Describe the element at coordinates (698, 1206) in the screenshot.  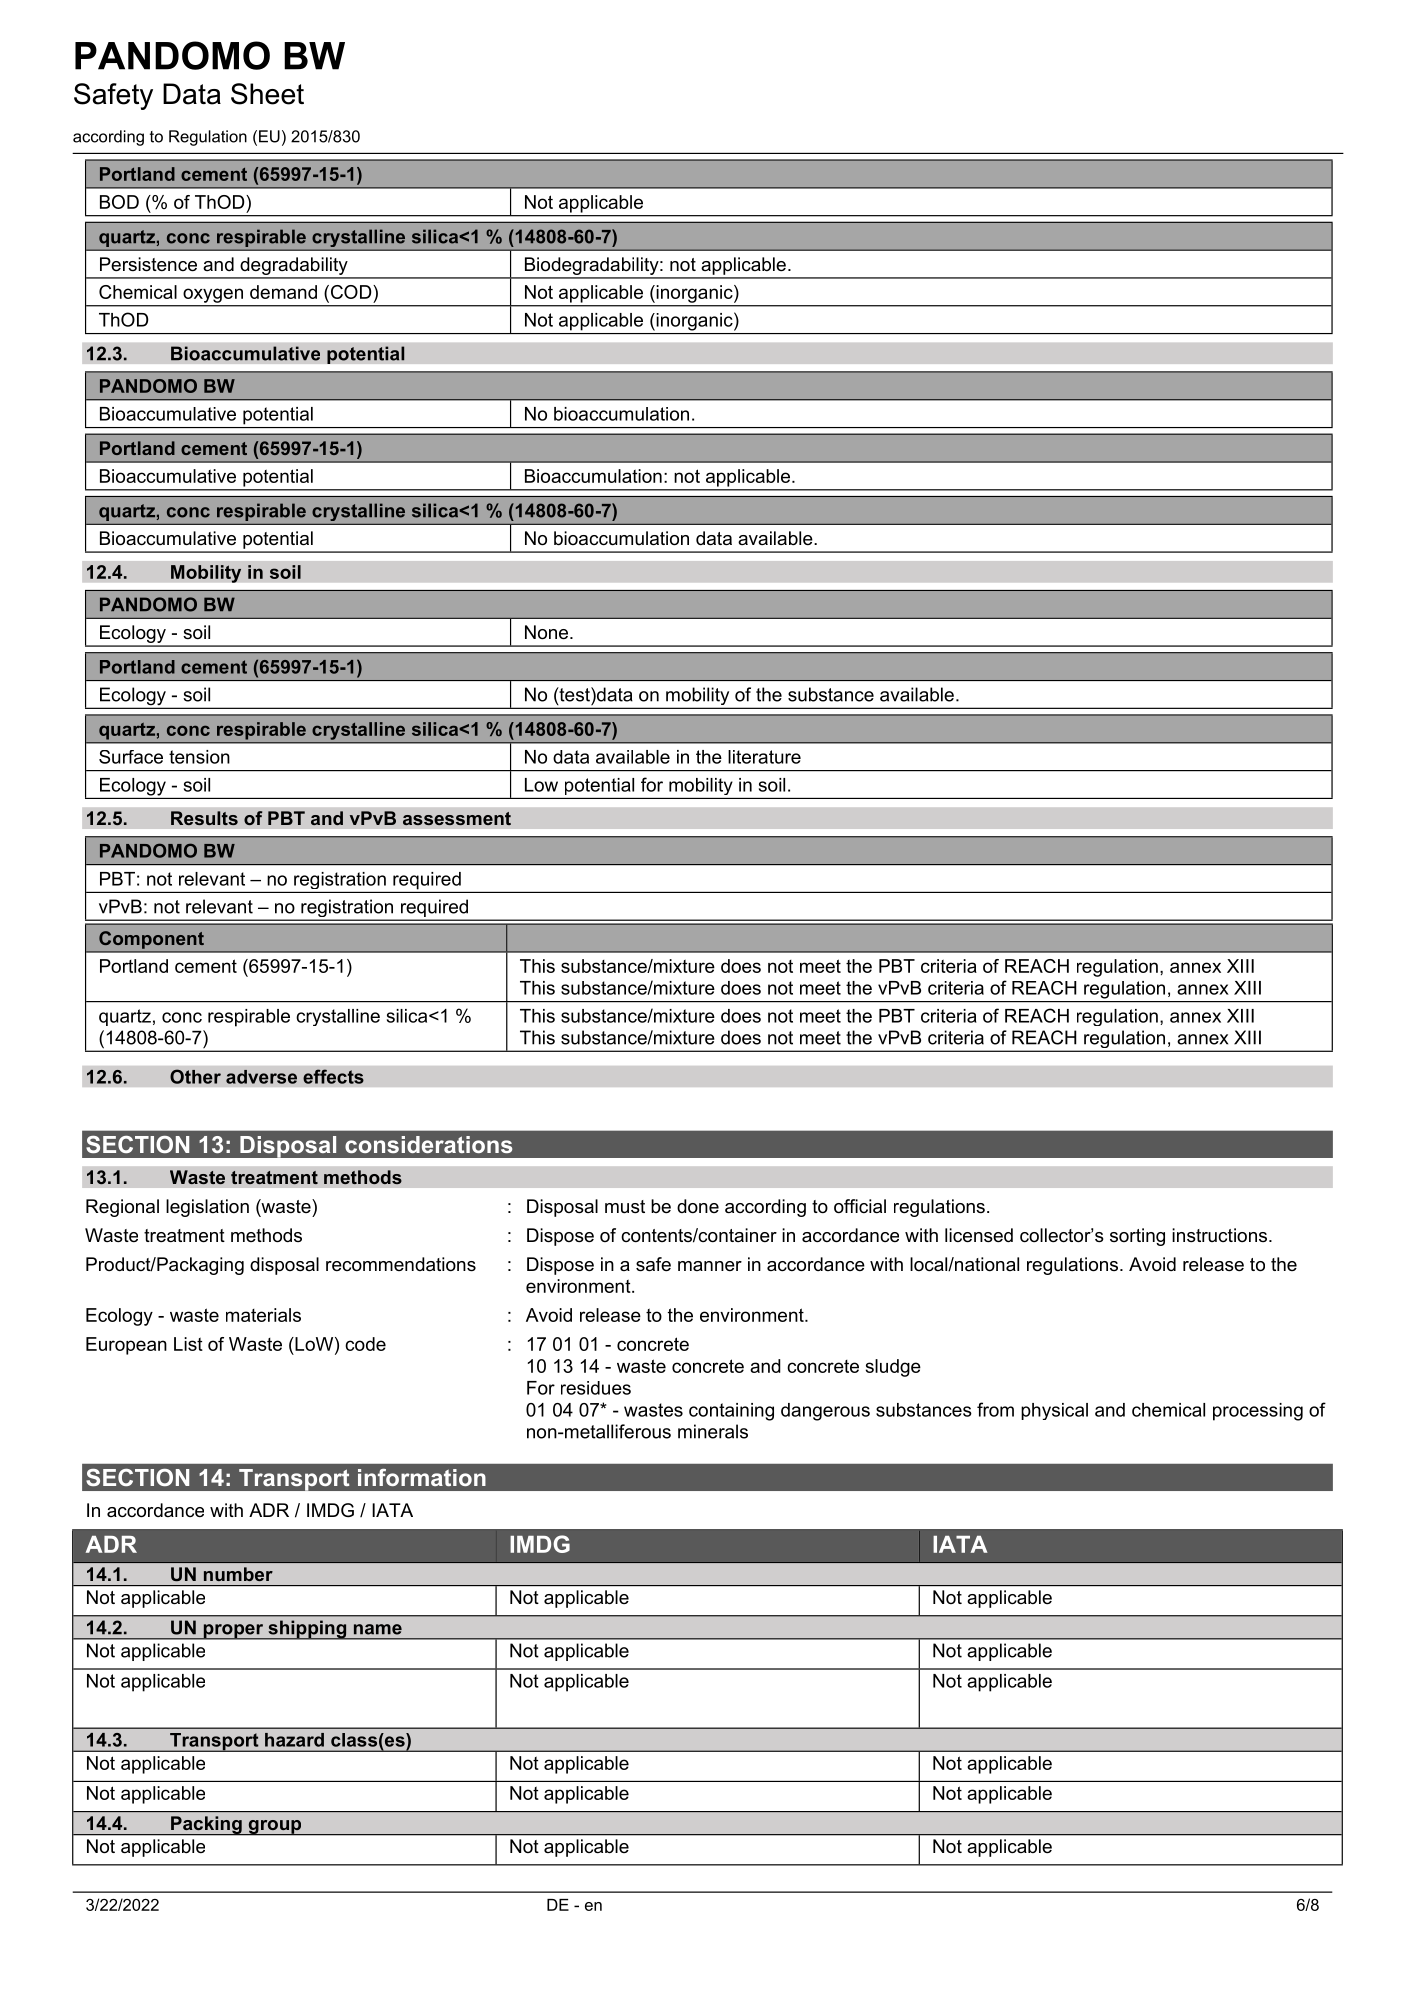
I see `done` at that location.
